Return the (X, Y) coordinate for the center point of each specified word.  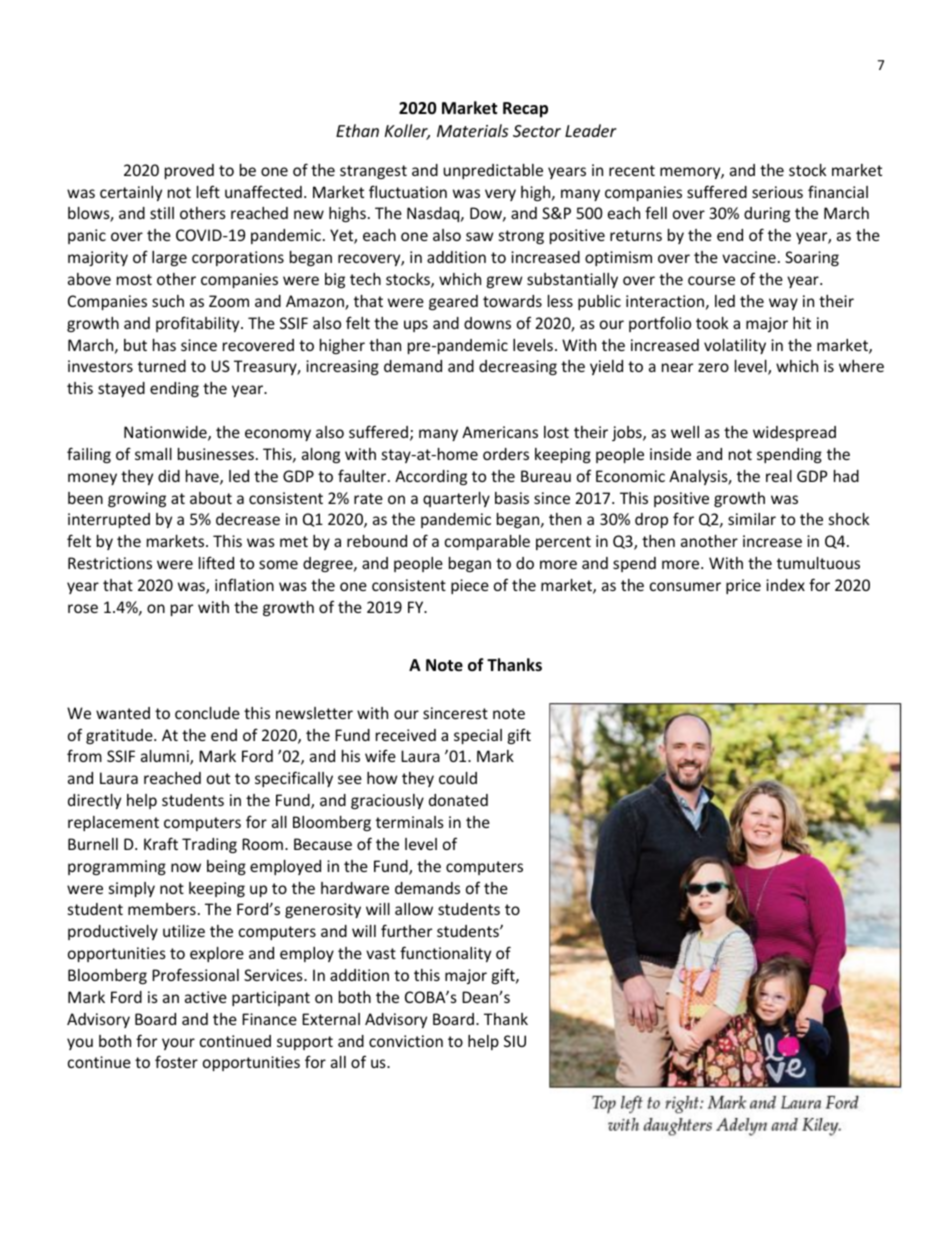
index (785, 585)
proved (189, 171)
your (178, 1044)
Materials (472, 130)
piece (470, 586)
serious (777, 192)
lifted (216, 562)
